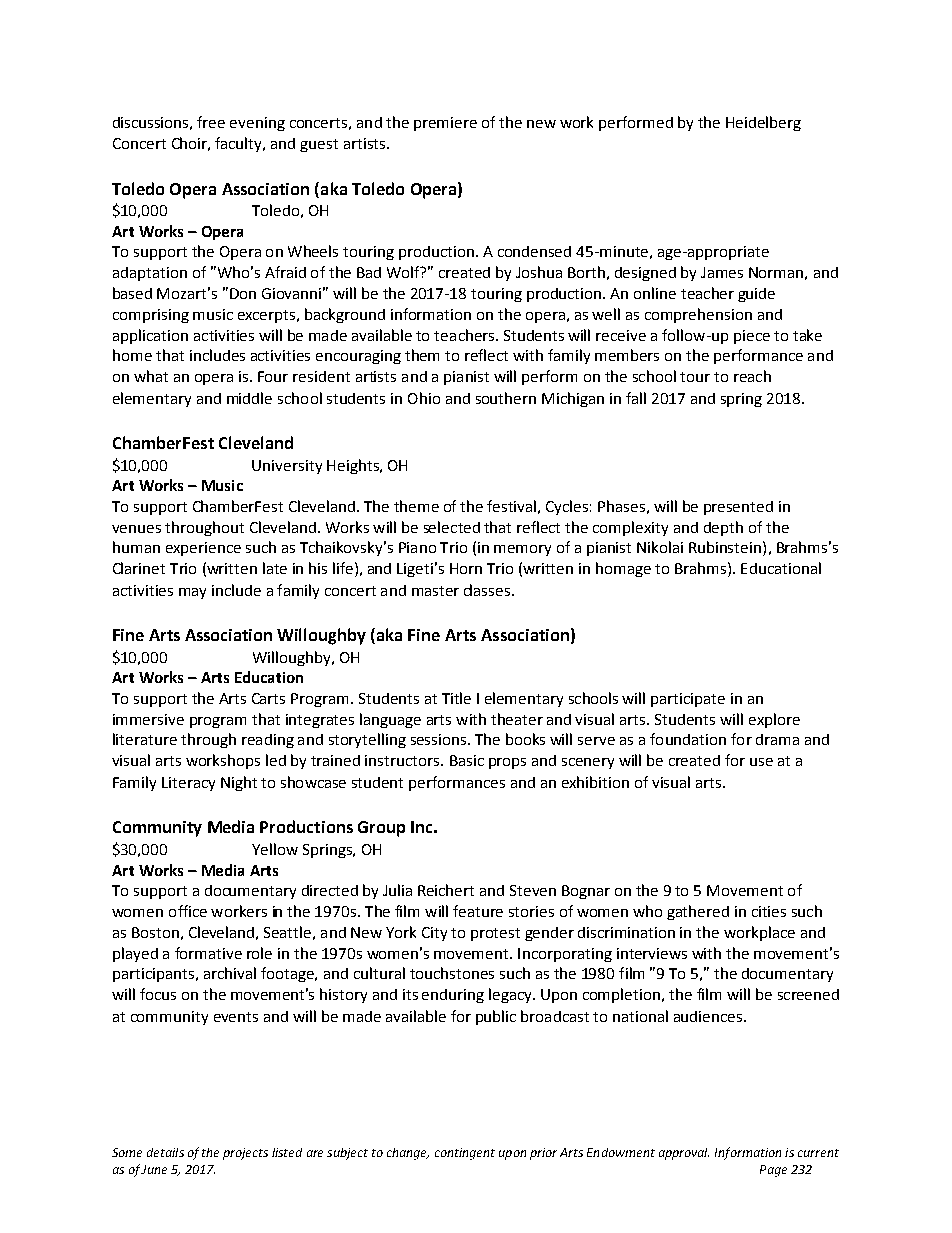  I want to click on approval, so click(684, 1154).
